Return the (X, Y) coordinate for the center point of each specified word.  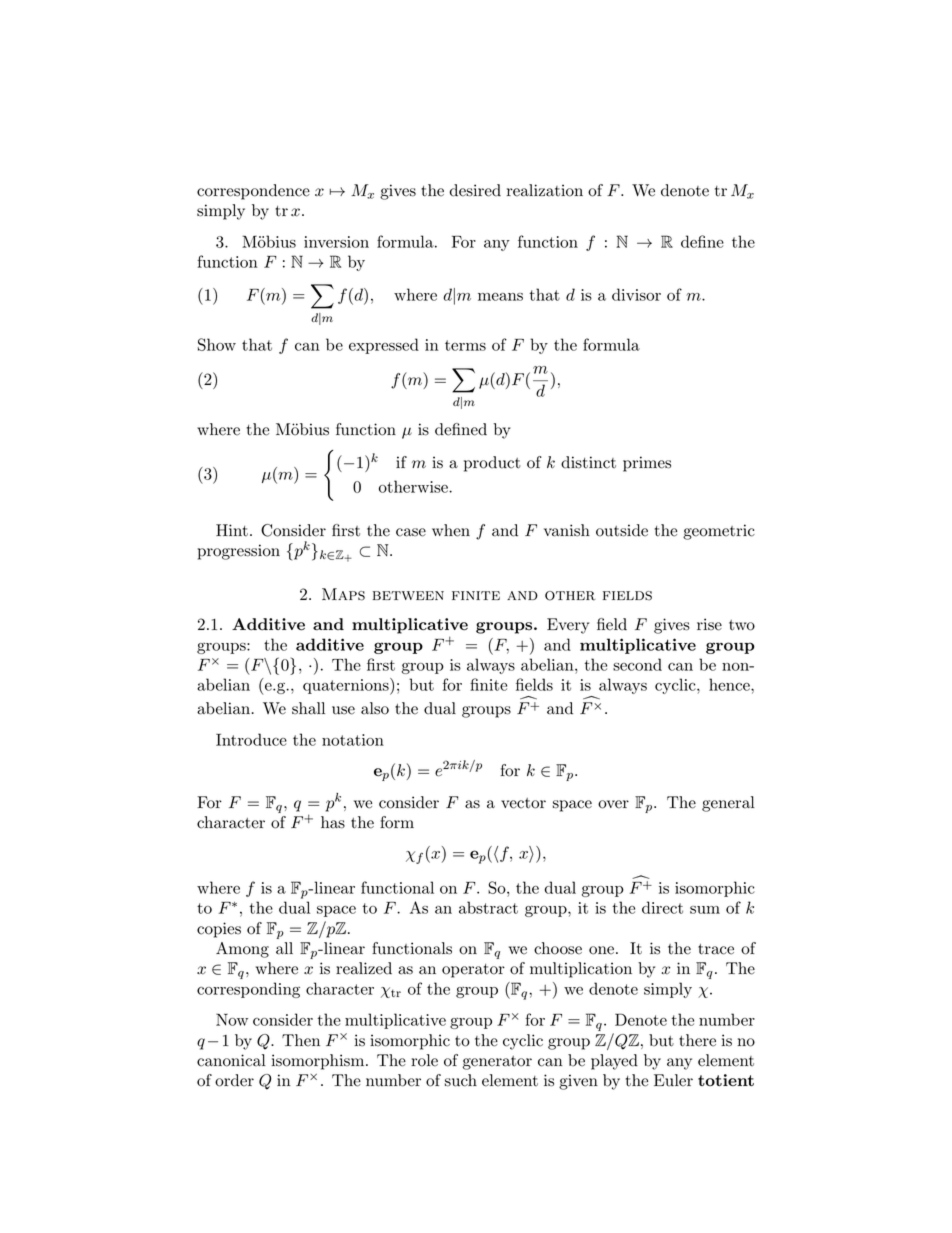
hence (730, 684)
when (451, 530)
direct (662, 907)
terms (465, 345)
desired (475, 190)
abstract (488, 907)
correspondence (253, 192)
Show (217, 344)
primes (647, 464)
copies (219, 930)
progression (239, 552)
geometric (719, 532)
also (375, 708)
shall (308, 708)
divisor (636, 294)
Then (301, 1040)
